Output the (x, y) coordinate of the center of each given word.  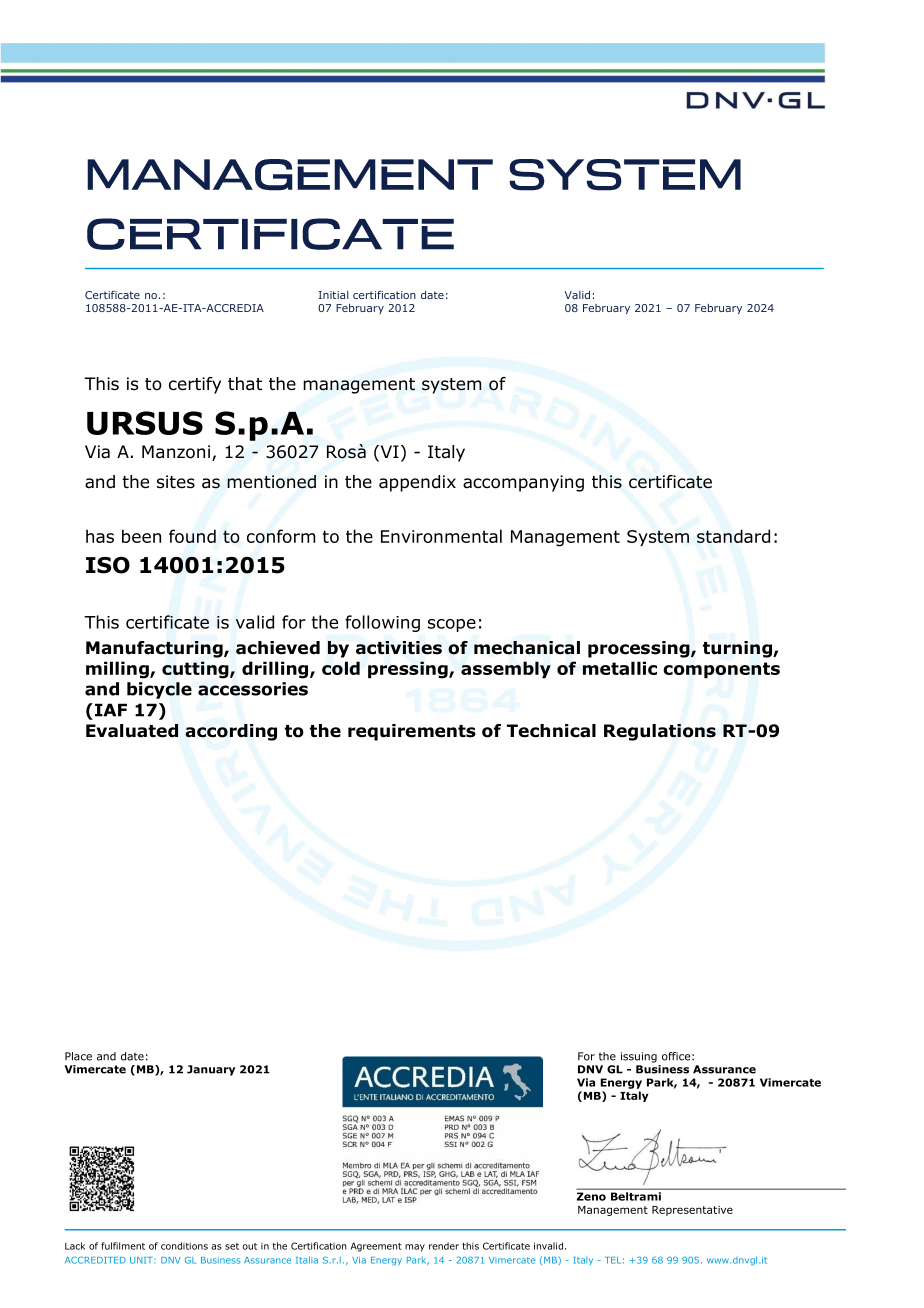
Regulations (660, 732)
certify (195, 385)
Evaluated (132, 731)
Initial (333, 295)
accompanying (523, 483)
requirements (412, 732)
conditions (184, 1246)
